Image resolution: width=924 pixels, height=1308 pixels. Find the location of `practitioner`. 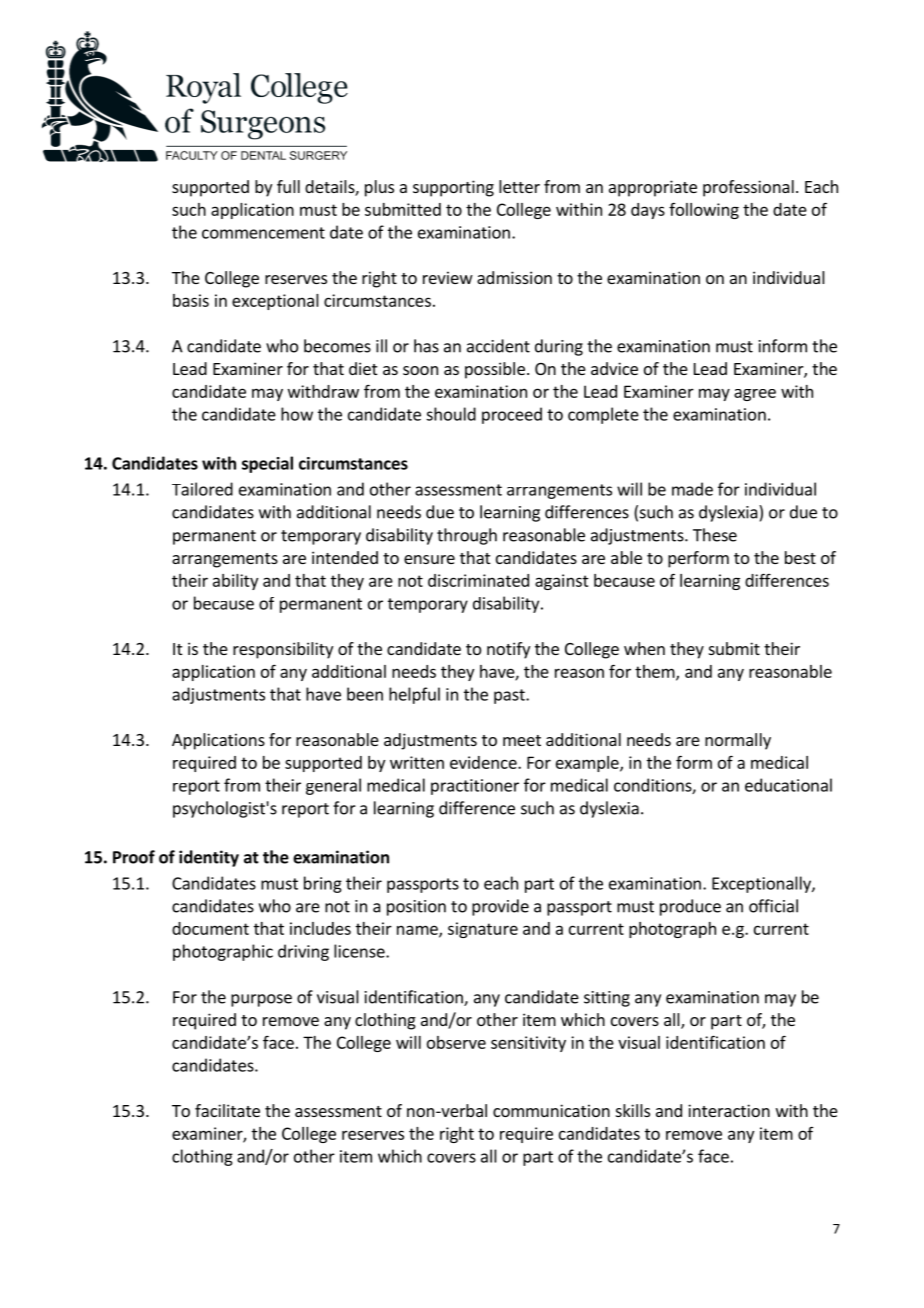

practitioner is located at coordinates (475, 787).
